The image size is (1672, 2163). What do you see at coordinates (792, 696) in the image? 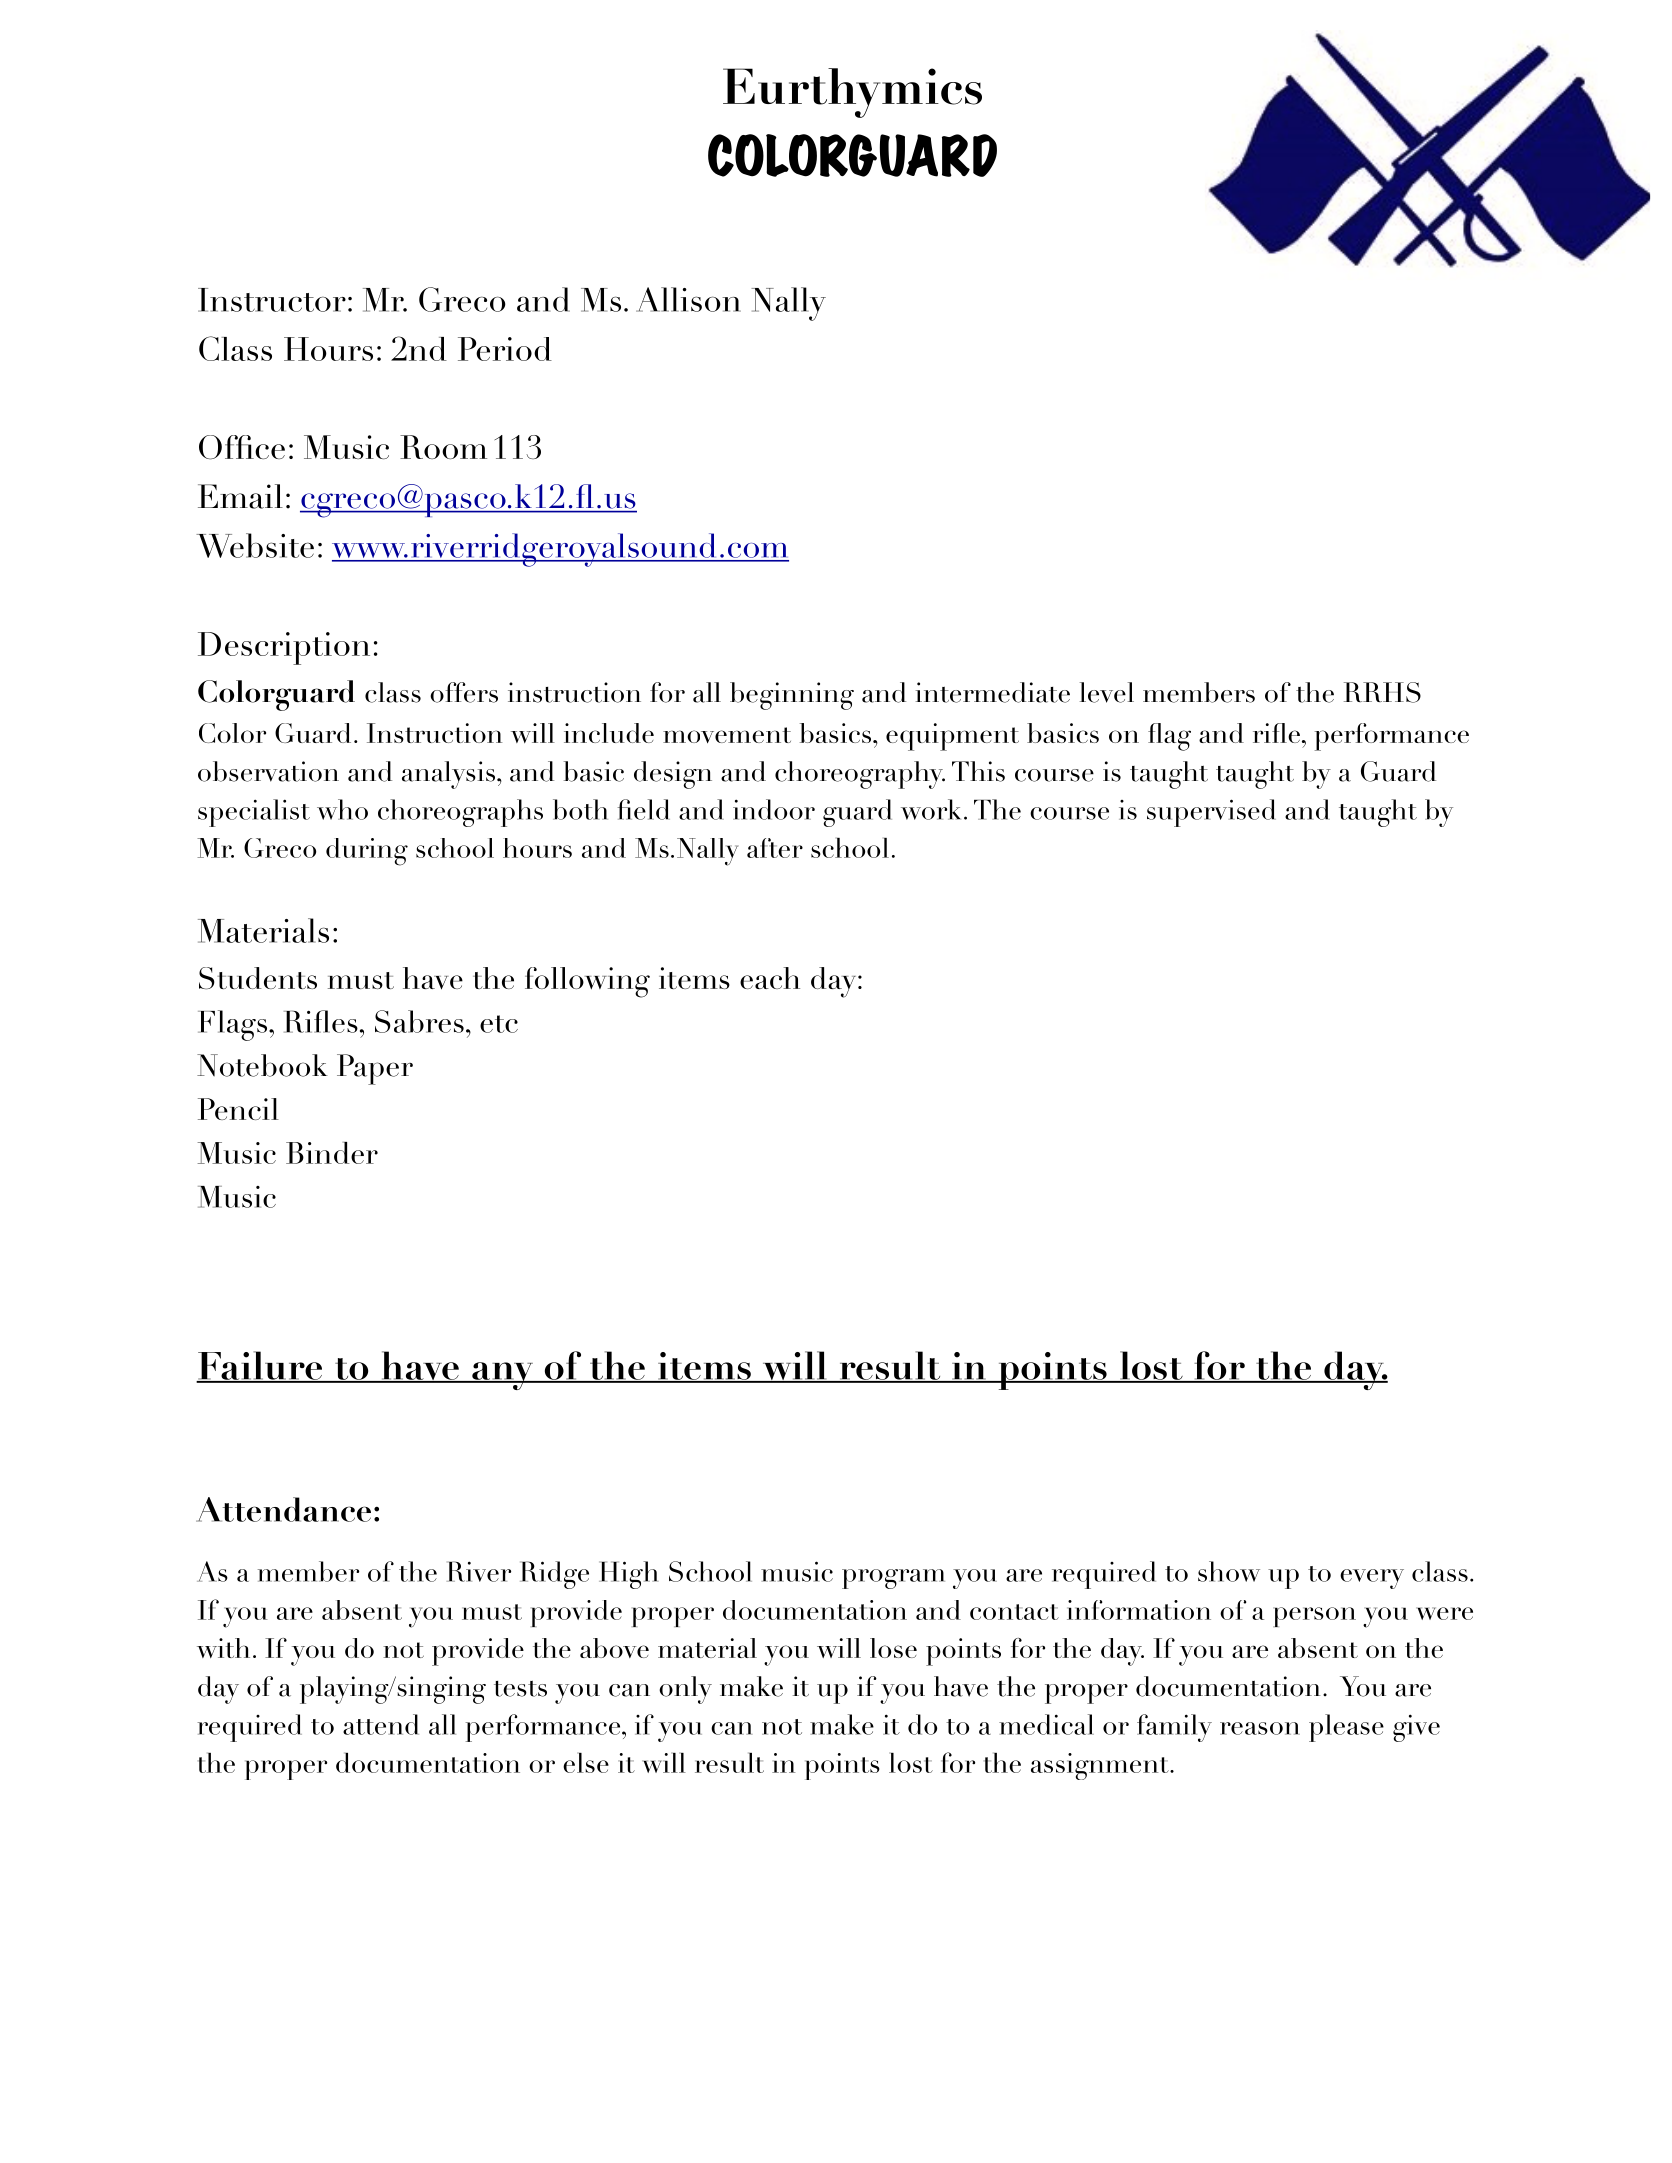
I see `beginning` at bounding box center [792, 696].
